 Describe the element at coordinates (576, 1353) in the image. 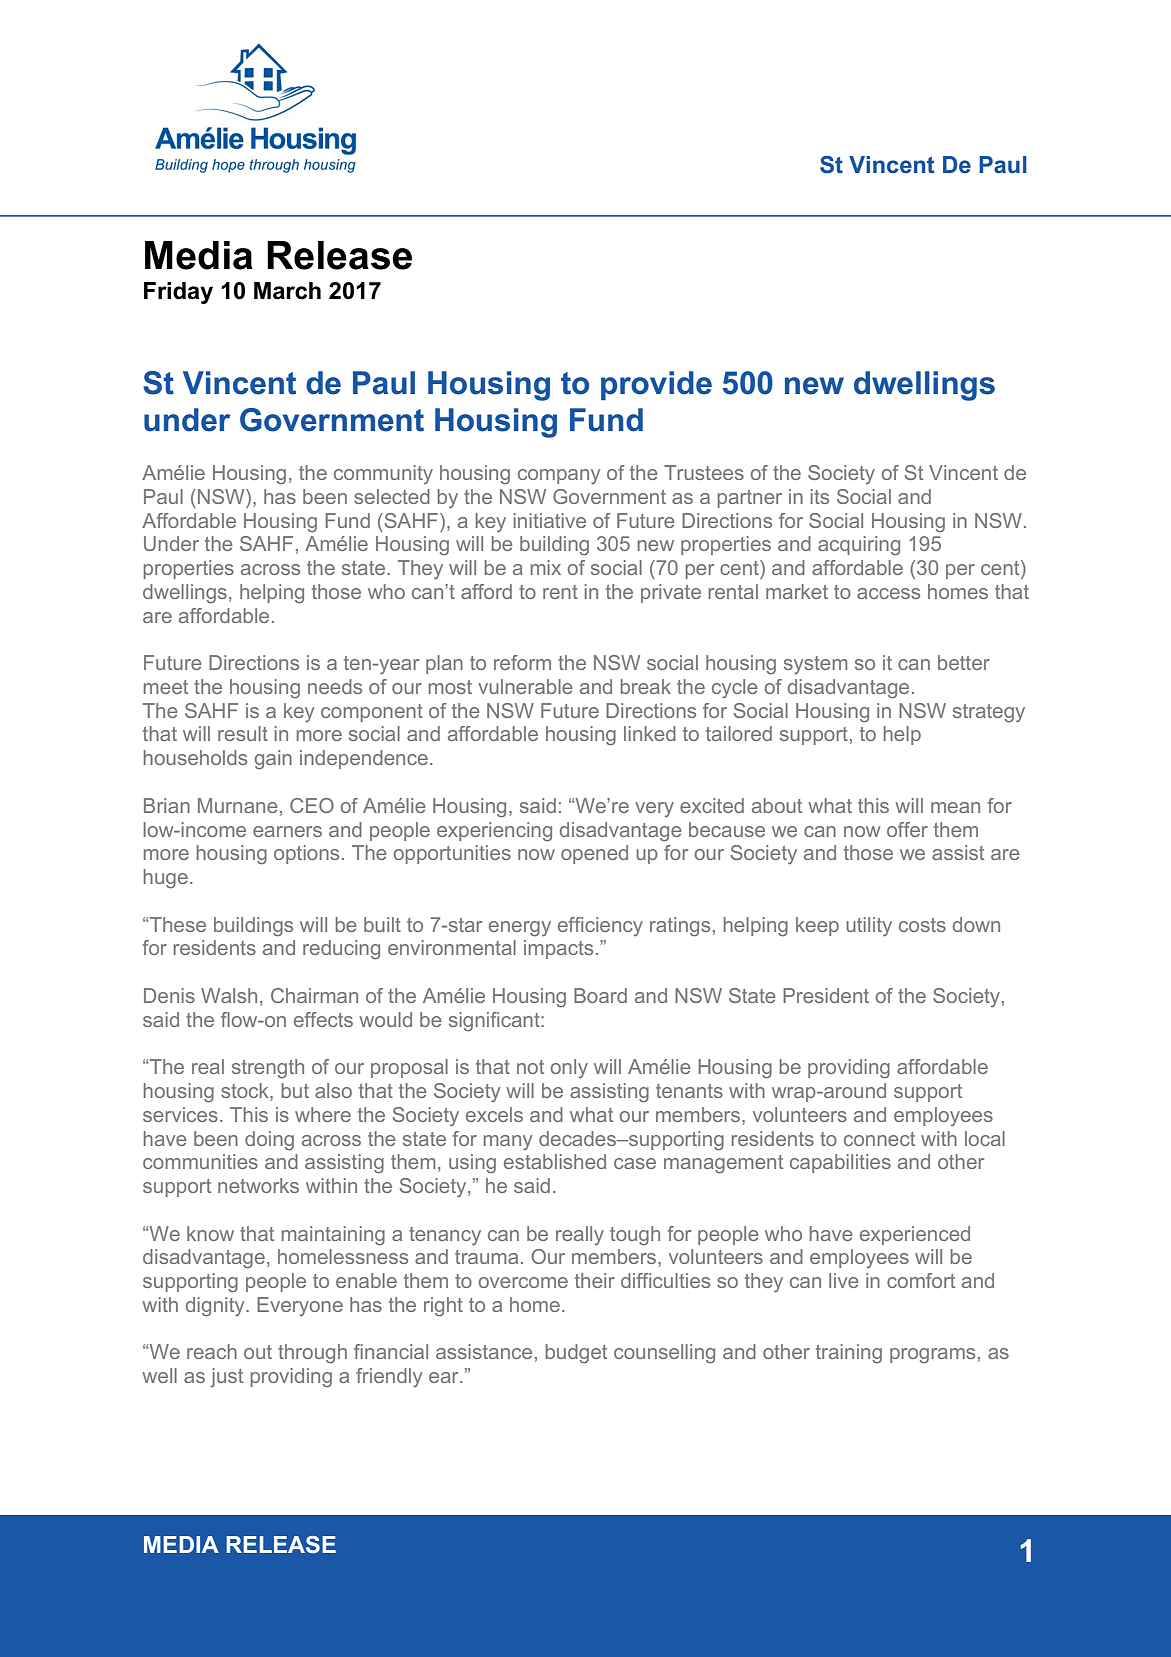

I see `budget` at that location.
